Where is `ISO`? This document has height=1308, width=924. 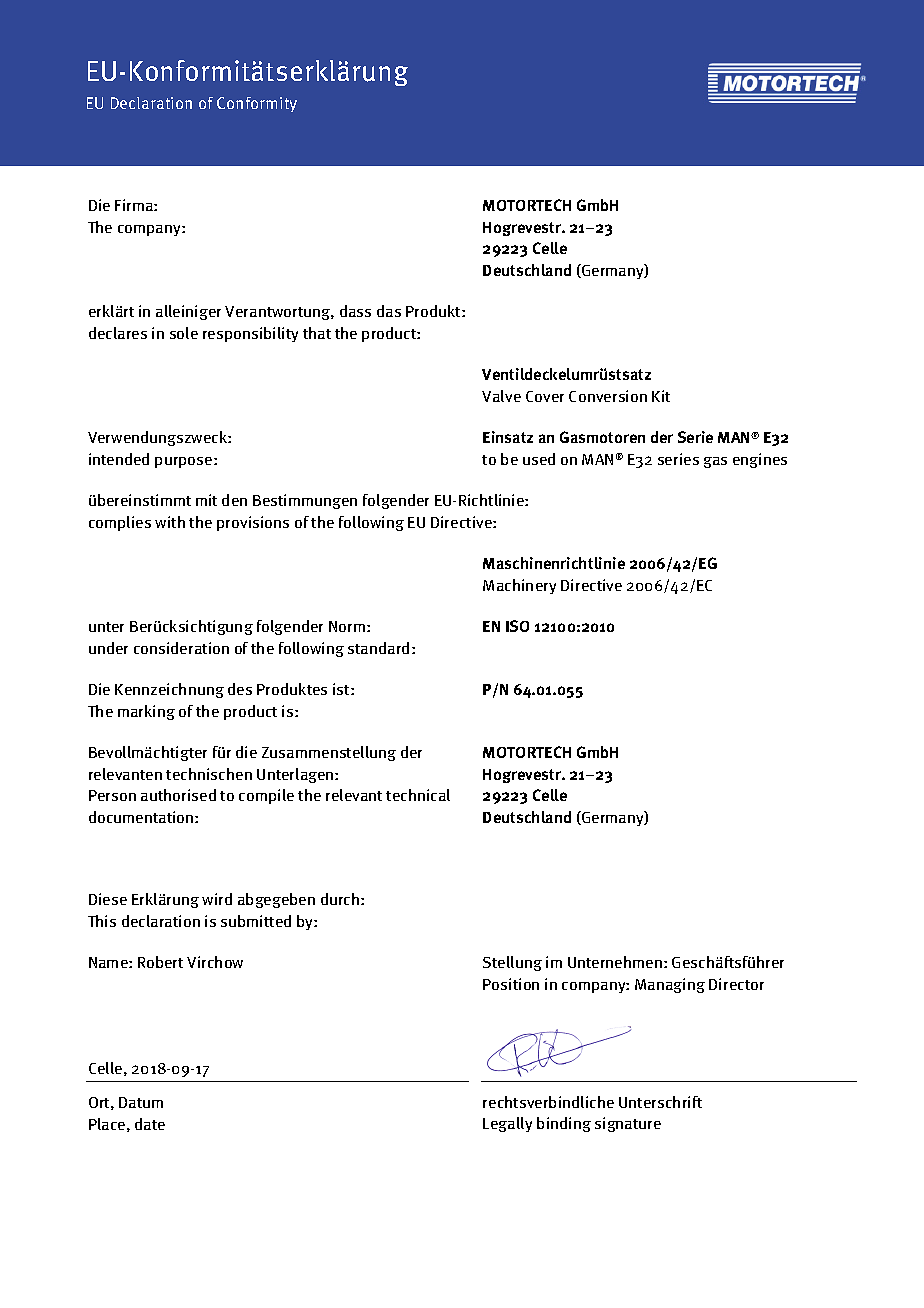 ISO is located at coordinates (517, 626).
